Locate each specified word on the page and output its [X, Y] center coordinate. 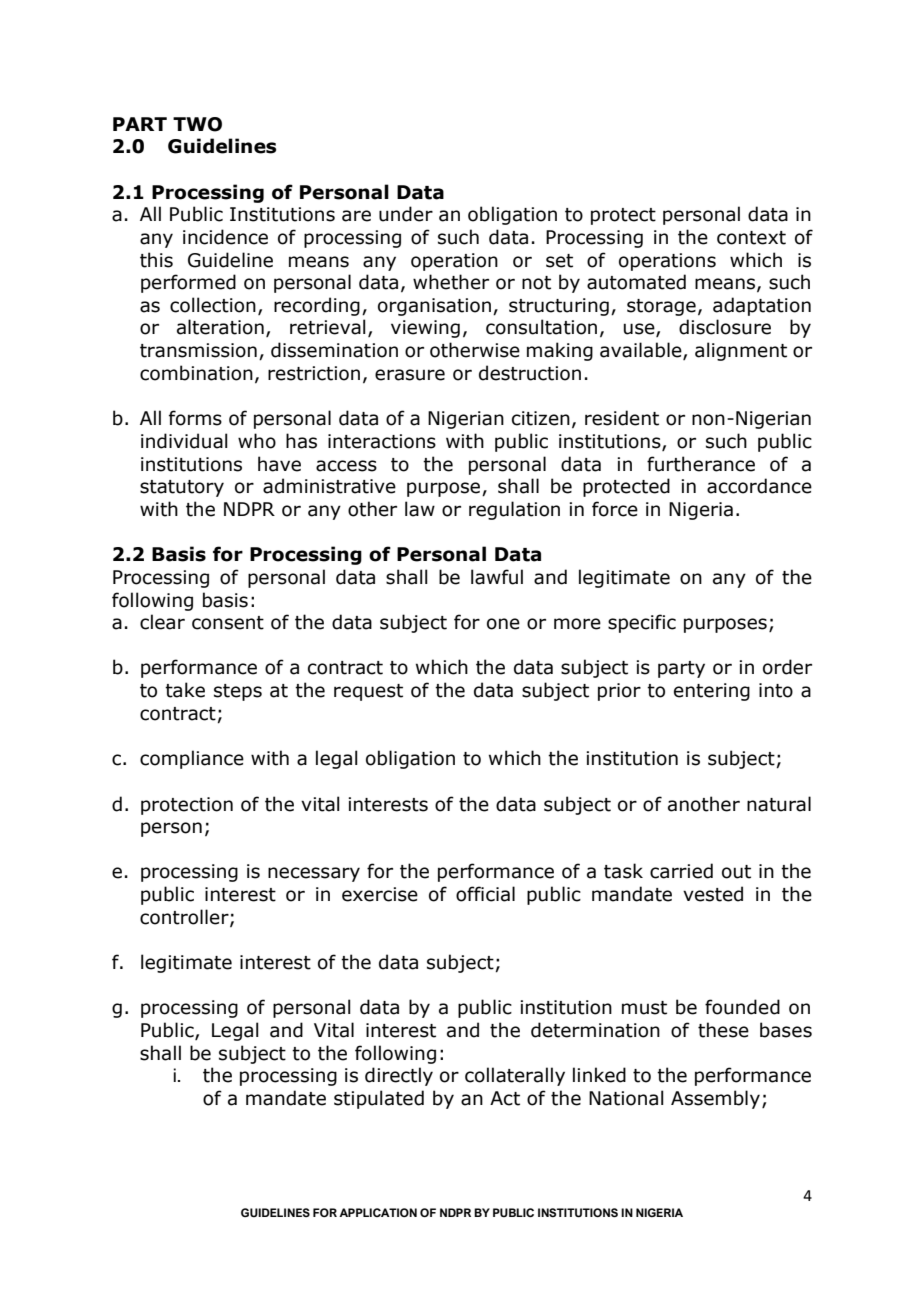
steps [238, 692]
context [751, 238]
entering [712, 692]
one [503, 624]
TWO [197, 124]
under [406, 214]
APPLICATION [378, 1212]
